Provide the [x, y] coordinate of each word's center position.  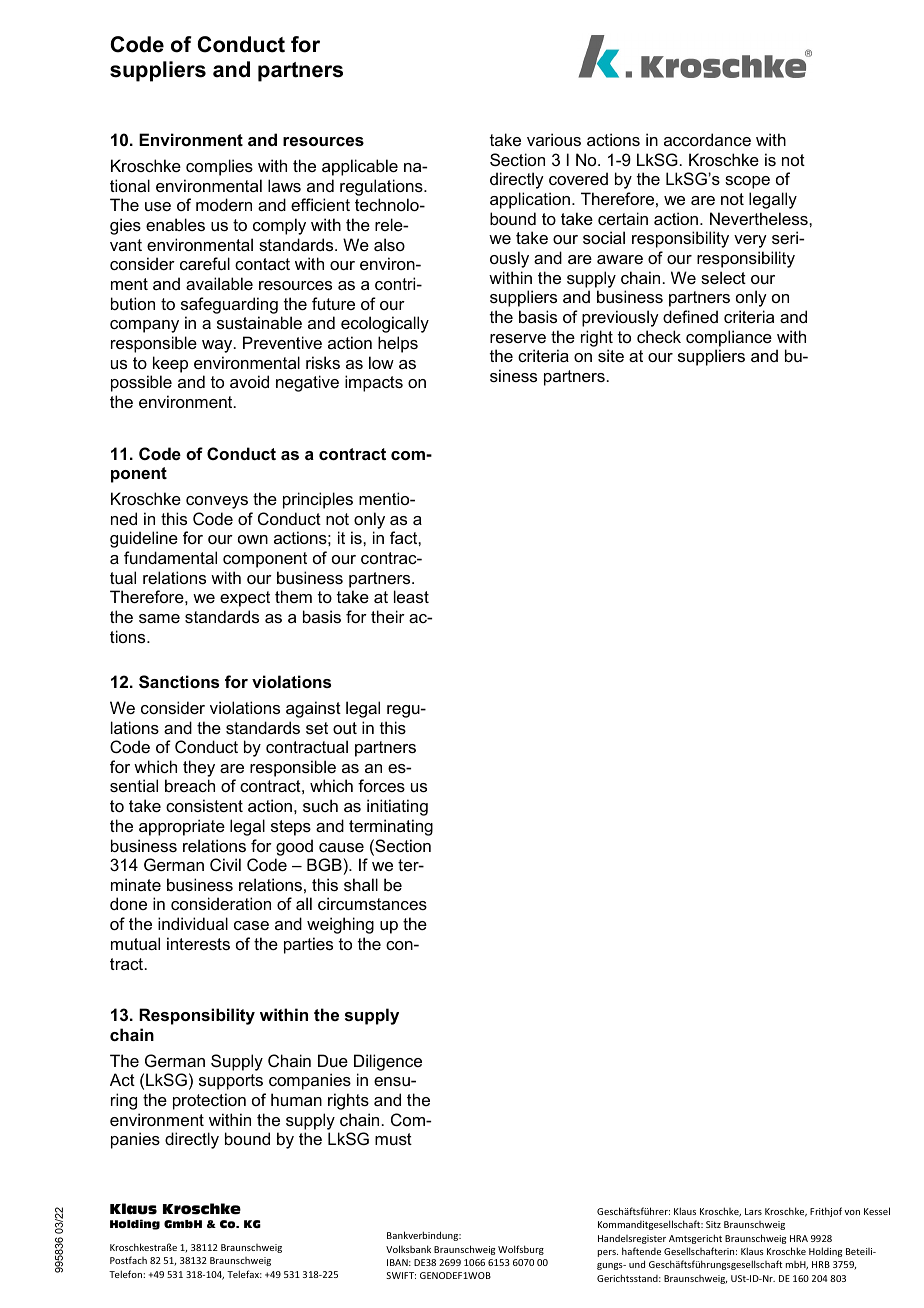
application [530, 200]
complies [219, 167]
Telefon [126, 1274]
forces [381, 785]
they [199, 768]
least [411, 596]
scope [747, 182]
